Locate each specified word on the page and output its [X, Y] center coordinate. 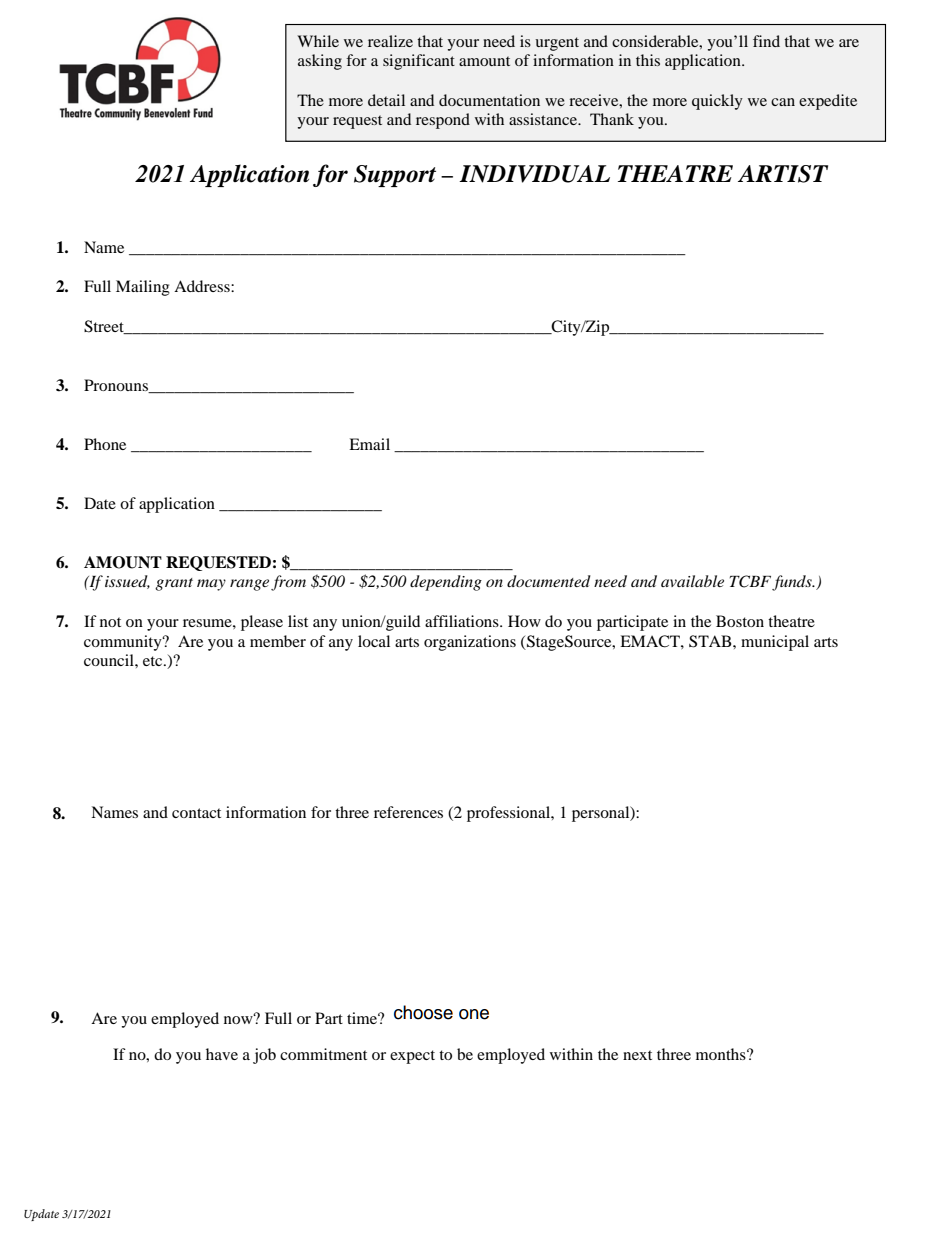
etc [154, 661]
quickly [717, 102]
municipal [775, 643]
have [222, 1054]
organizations [470, 643]
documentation [489, 100]
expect [412, 1057]
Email [369, 444]
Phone [105, 444]
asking [320, 62]
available [692, 581]
